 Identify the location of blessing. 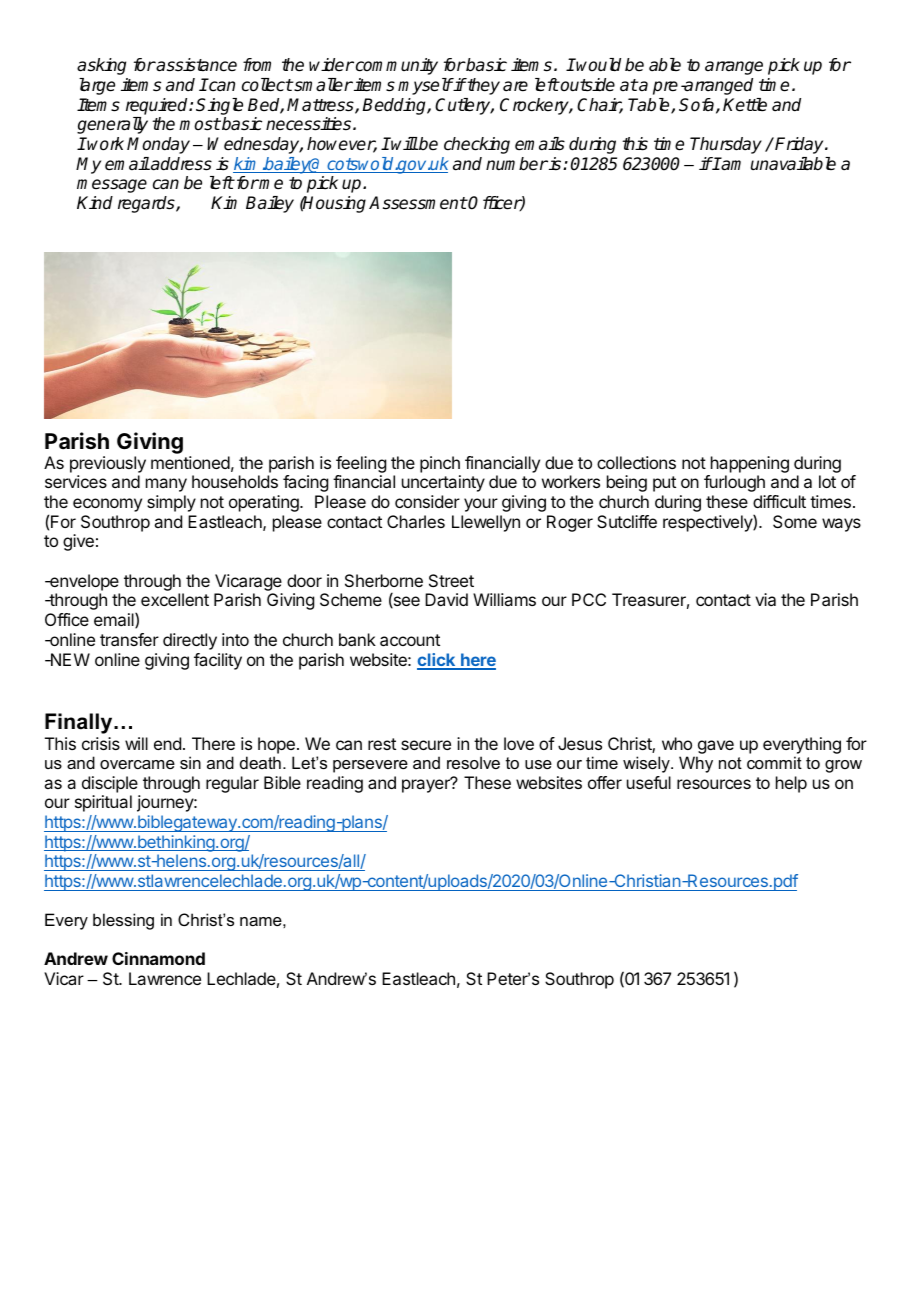
(123, 921).
